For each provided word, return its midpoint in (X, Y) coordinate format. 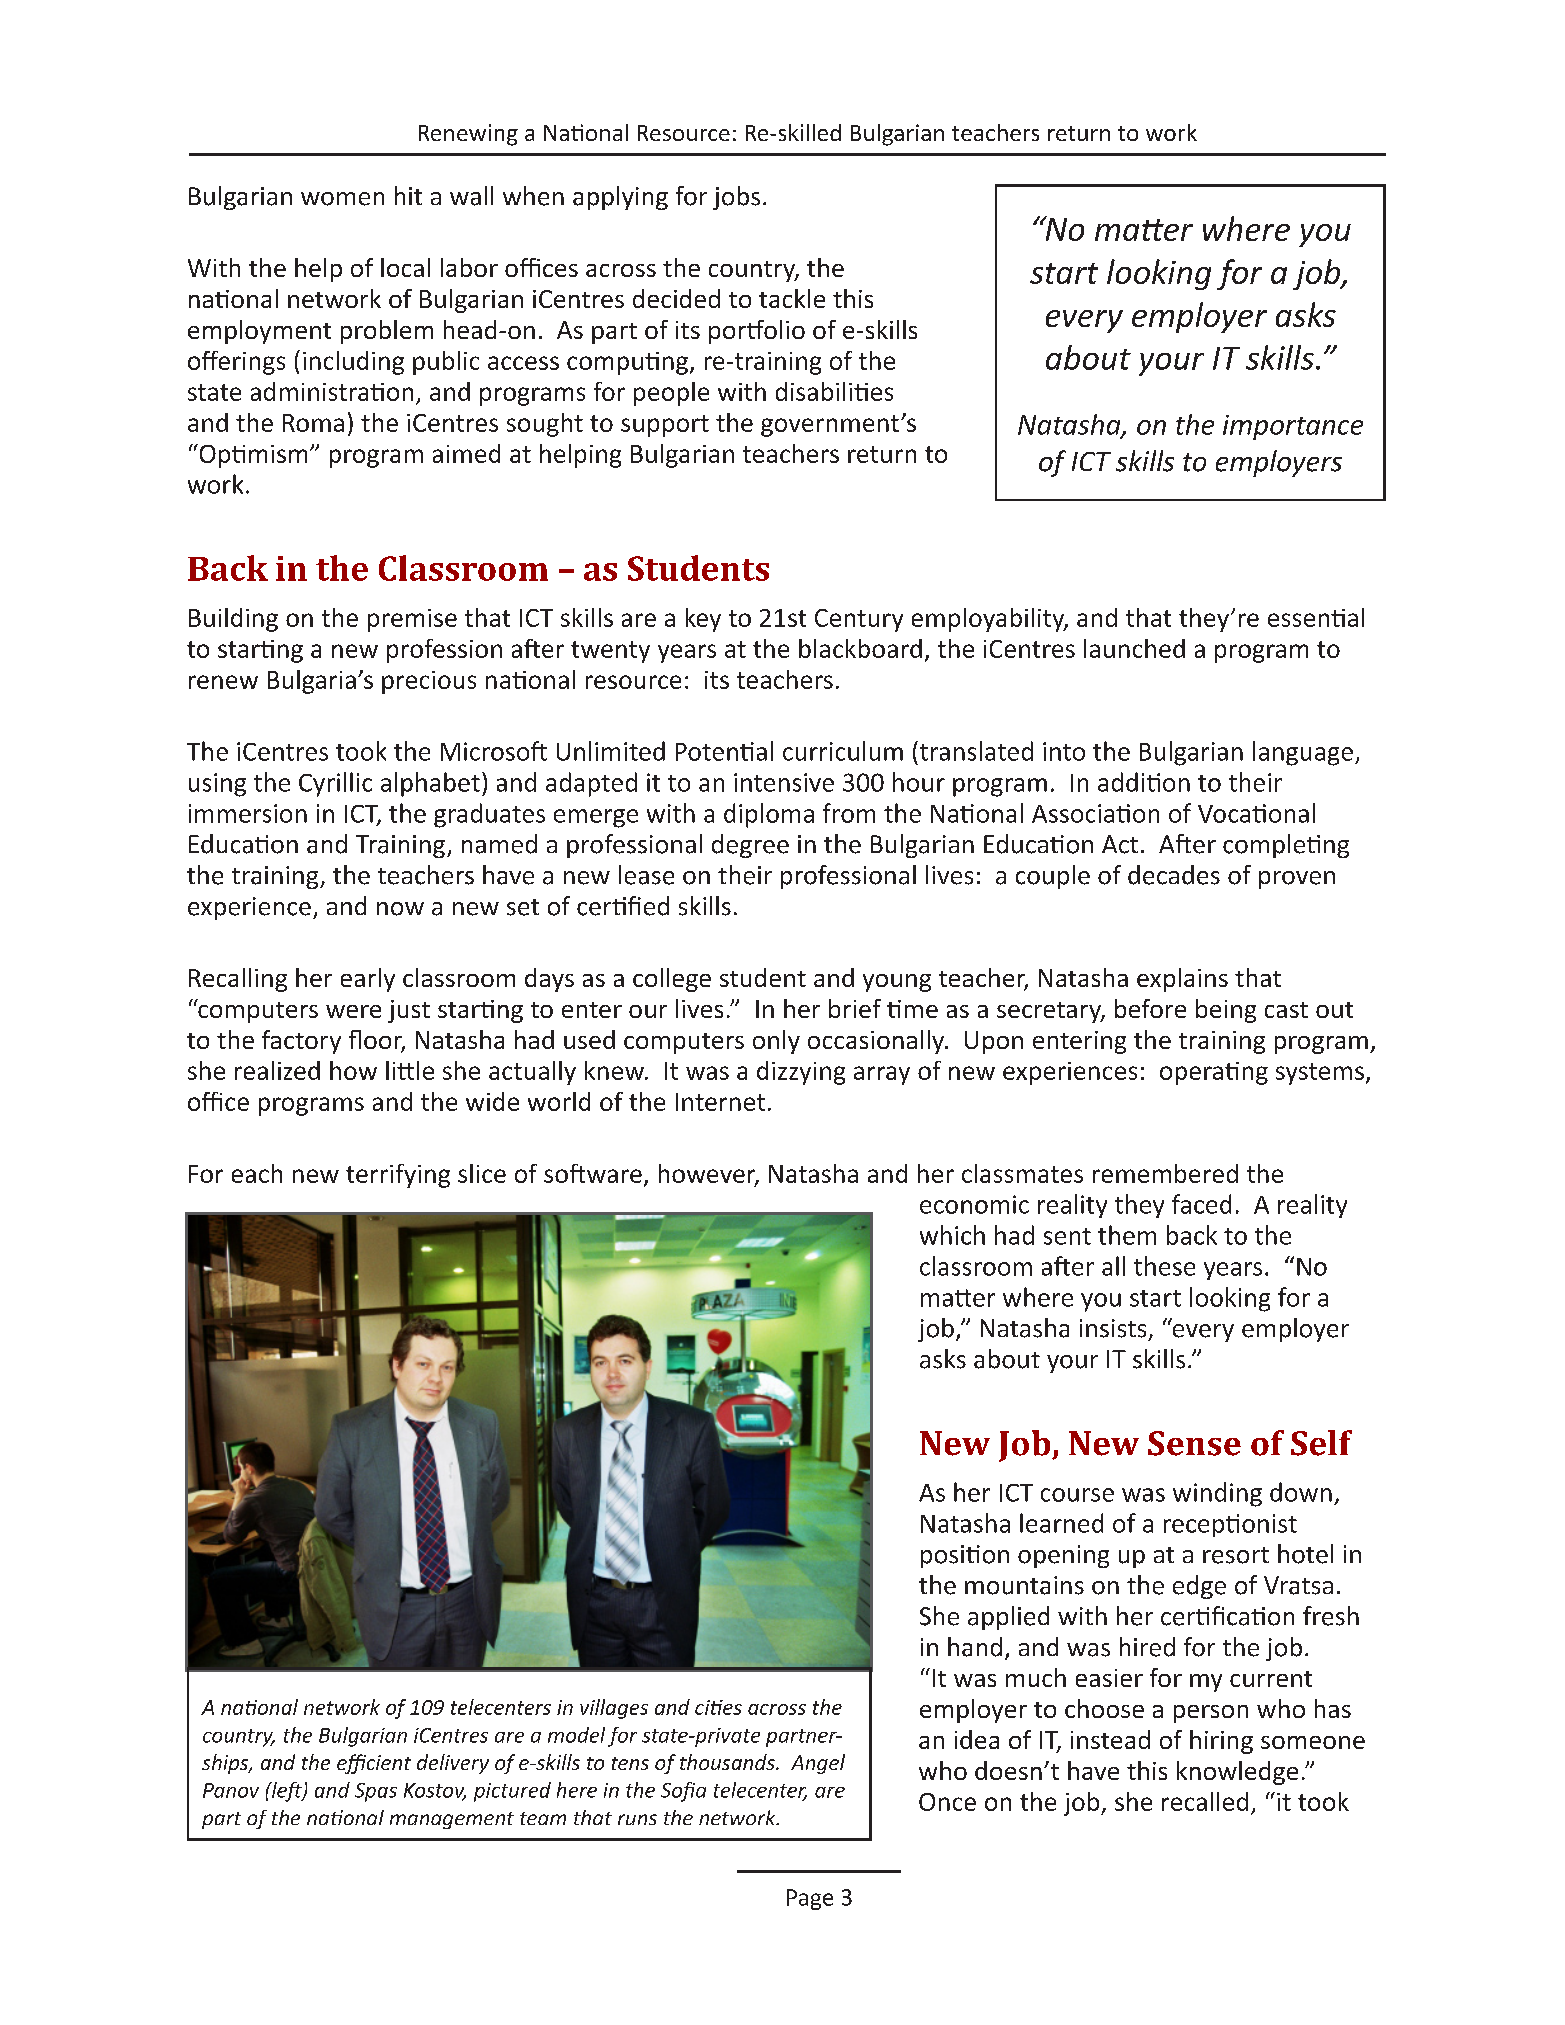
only (776, 1042)
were (353, 1011)
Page (810, 1899)
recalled (1205, 1801)
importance (1293, 427)
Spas (376, 1792)
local (405, 267)
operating (1214, 1073)
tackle (792, 298)
